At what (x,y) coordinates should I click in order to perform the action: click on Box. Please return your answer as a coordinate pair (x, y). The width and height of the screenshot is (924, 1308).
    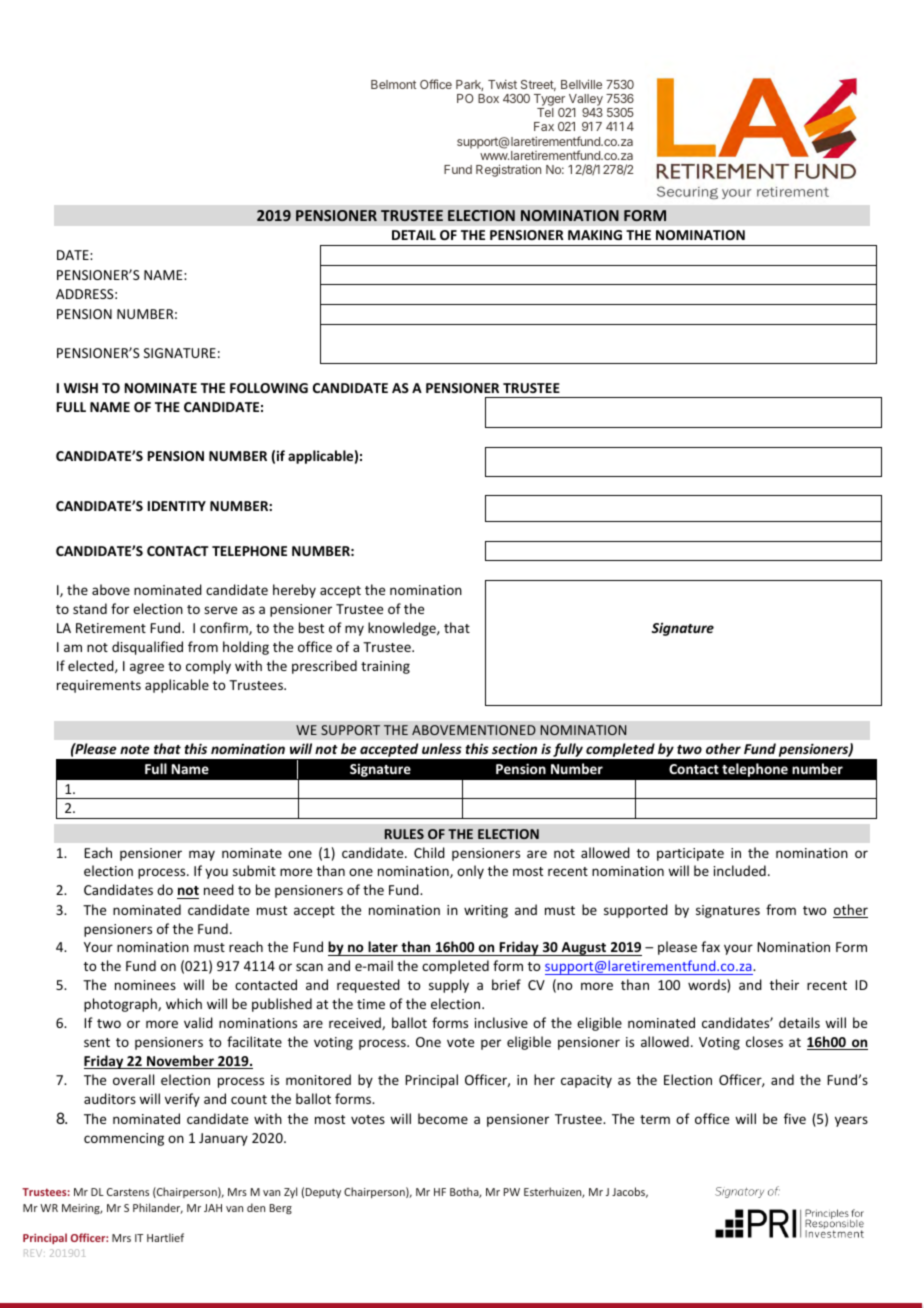
    Looking at the image, I should click on (488, 98).
